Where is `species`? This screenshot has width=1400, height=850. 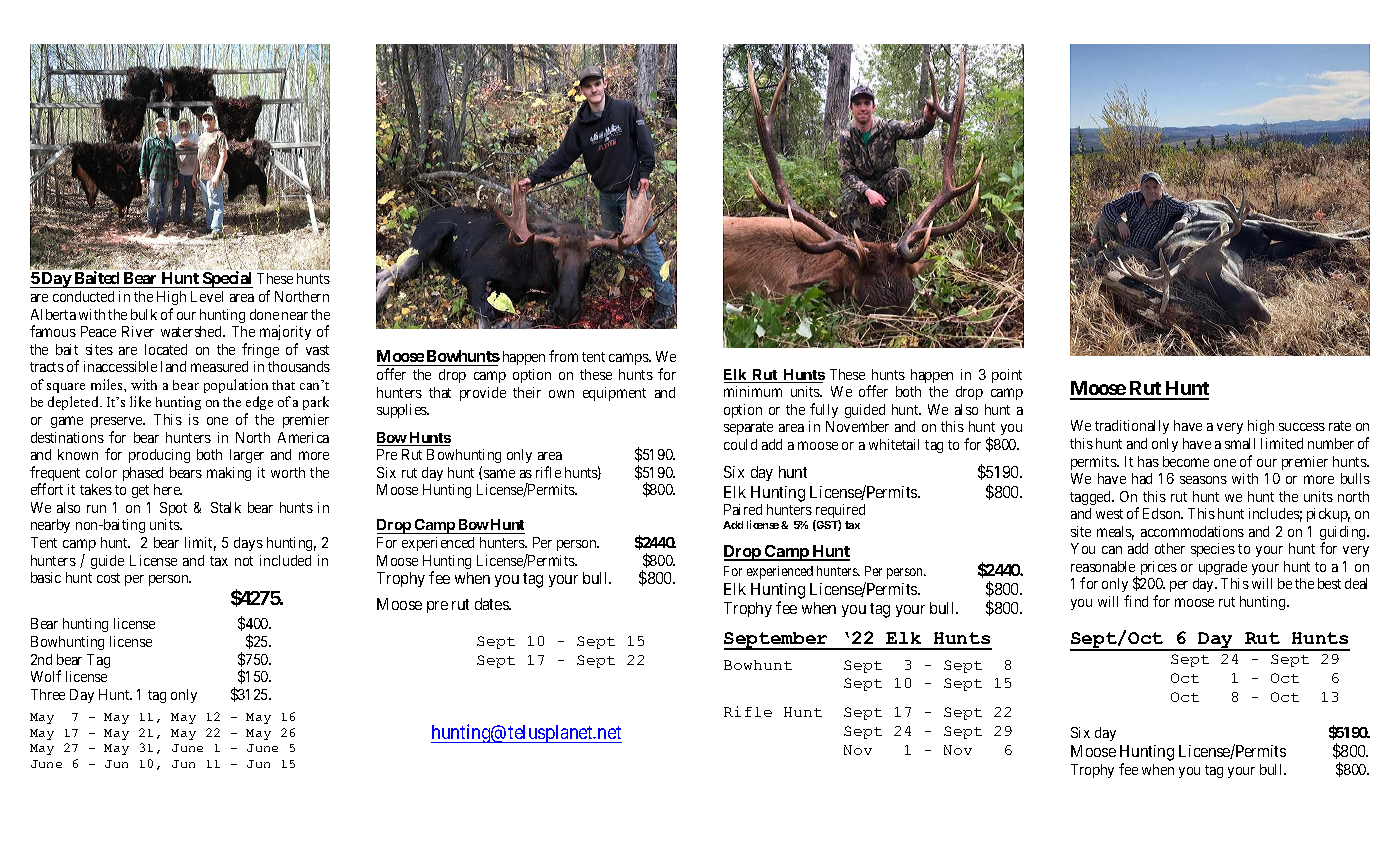
species is located at coordinates (1213, 550).
